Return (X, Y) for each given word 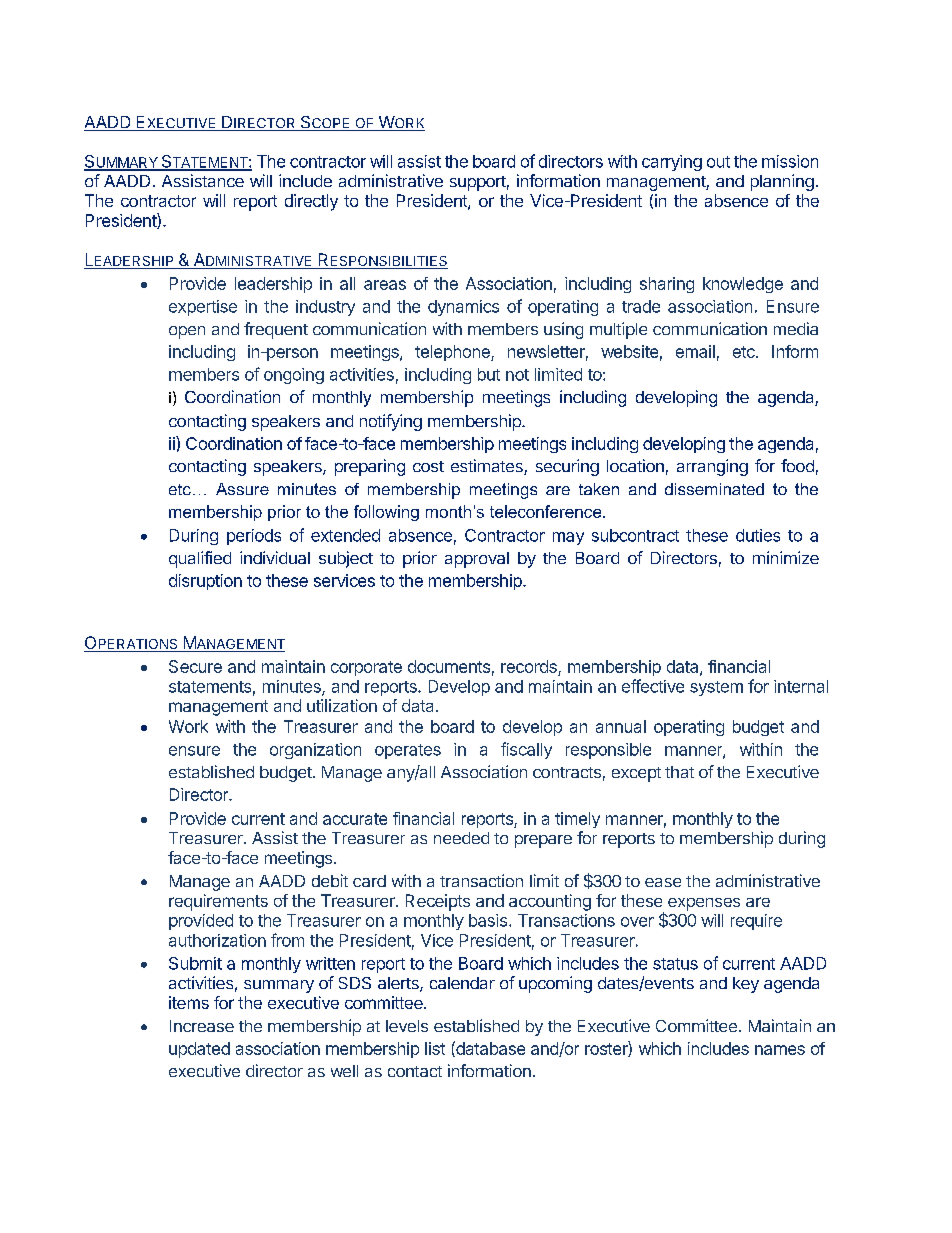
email (695, 351)
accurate (355, 819)
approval (477, 560)
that (679, 772)
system (716, 688)
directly (311, 202)
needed (461, 838)
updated (199, 1050)
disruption (205, 582)
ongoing (294, 376)
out (718, 162)
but (489, 374)
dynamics (463, 308)
